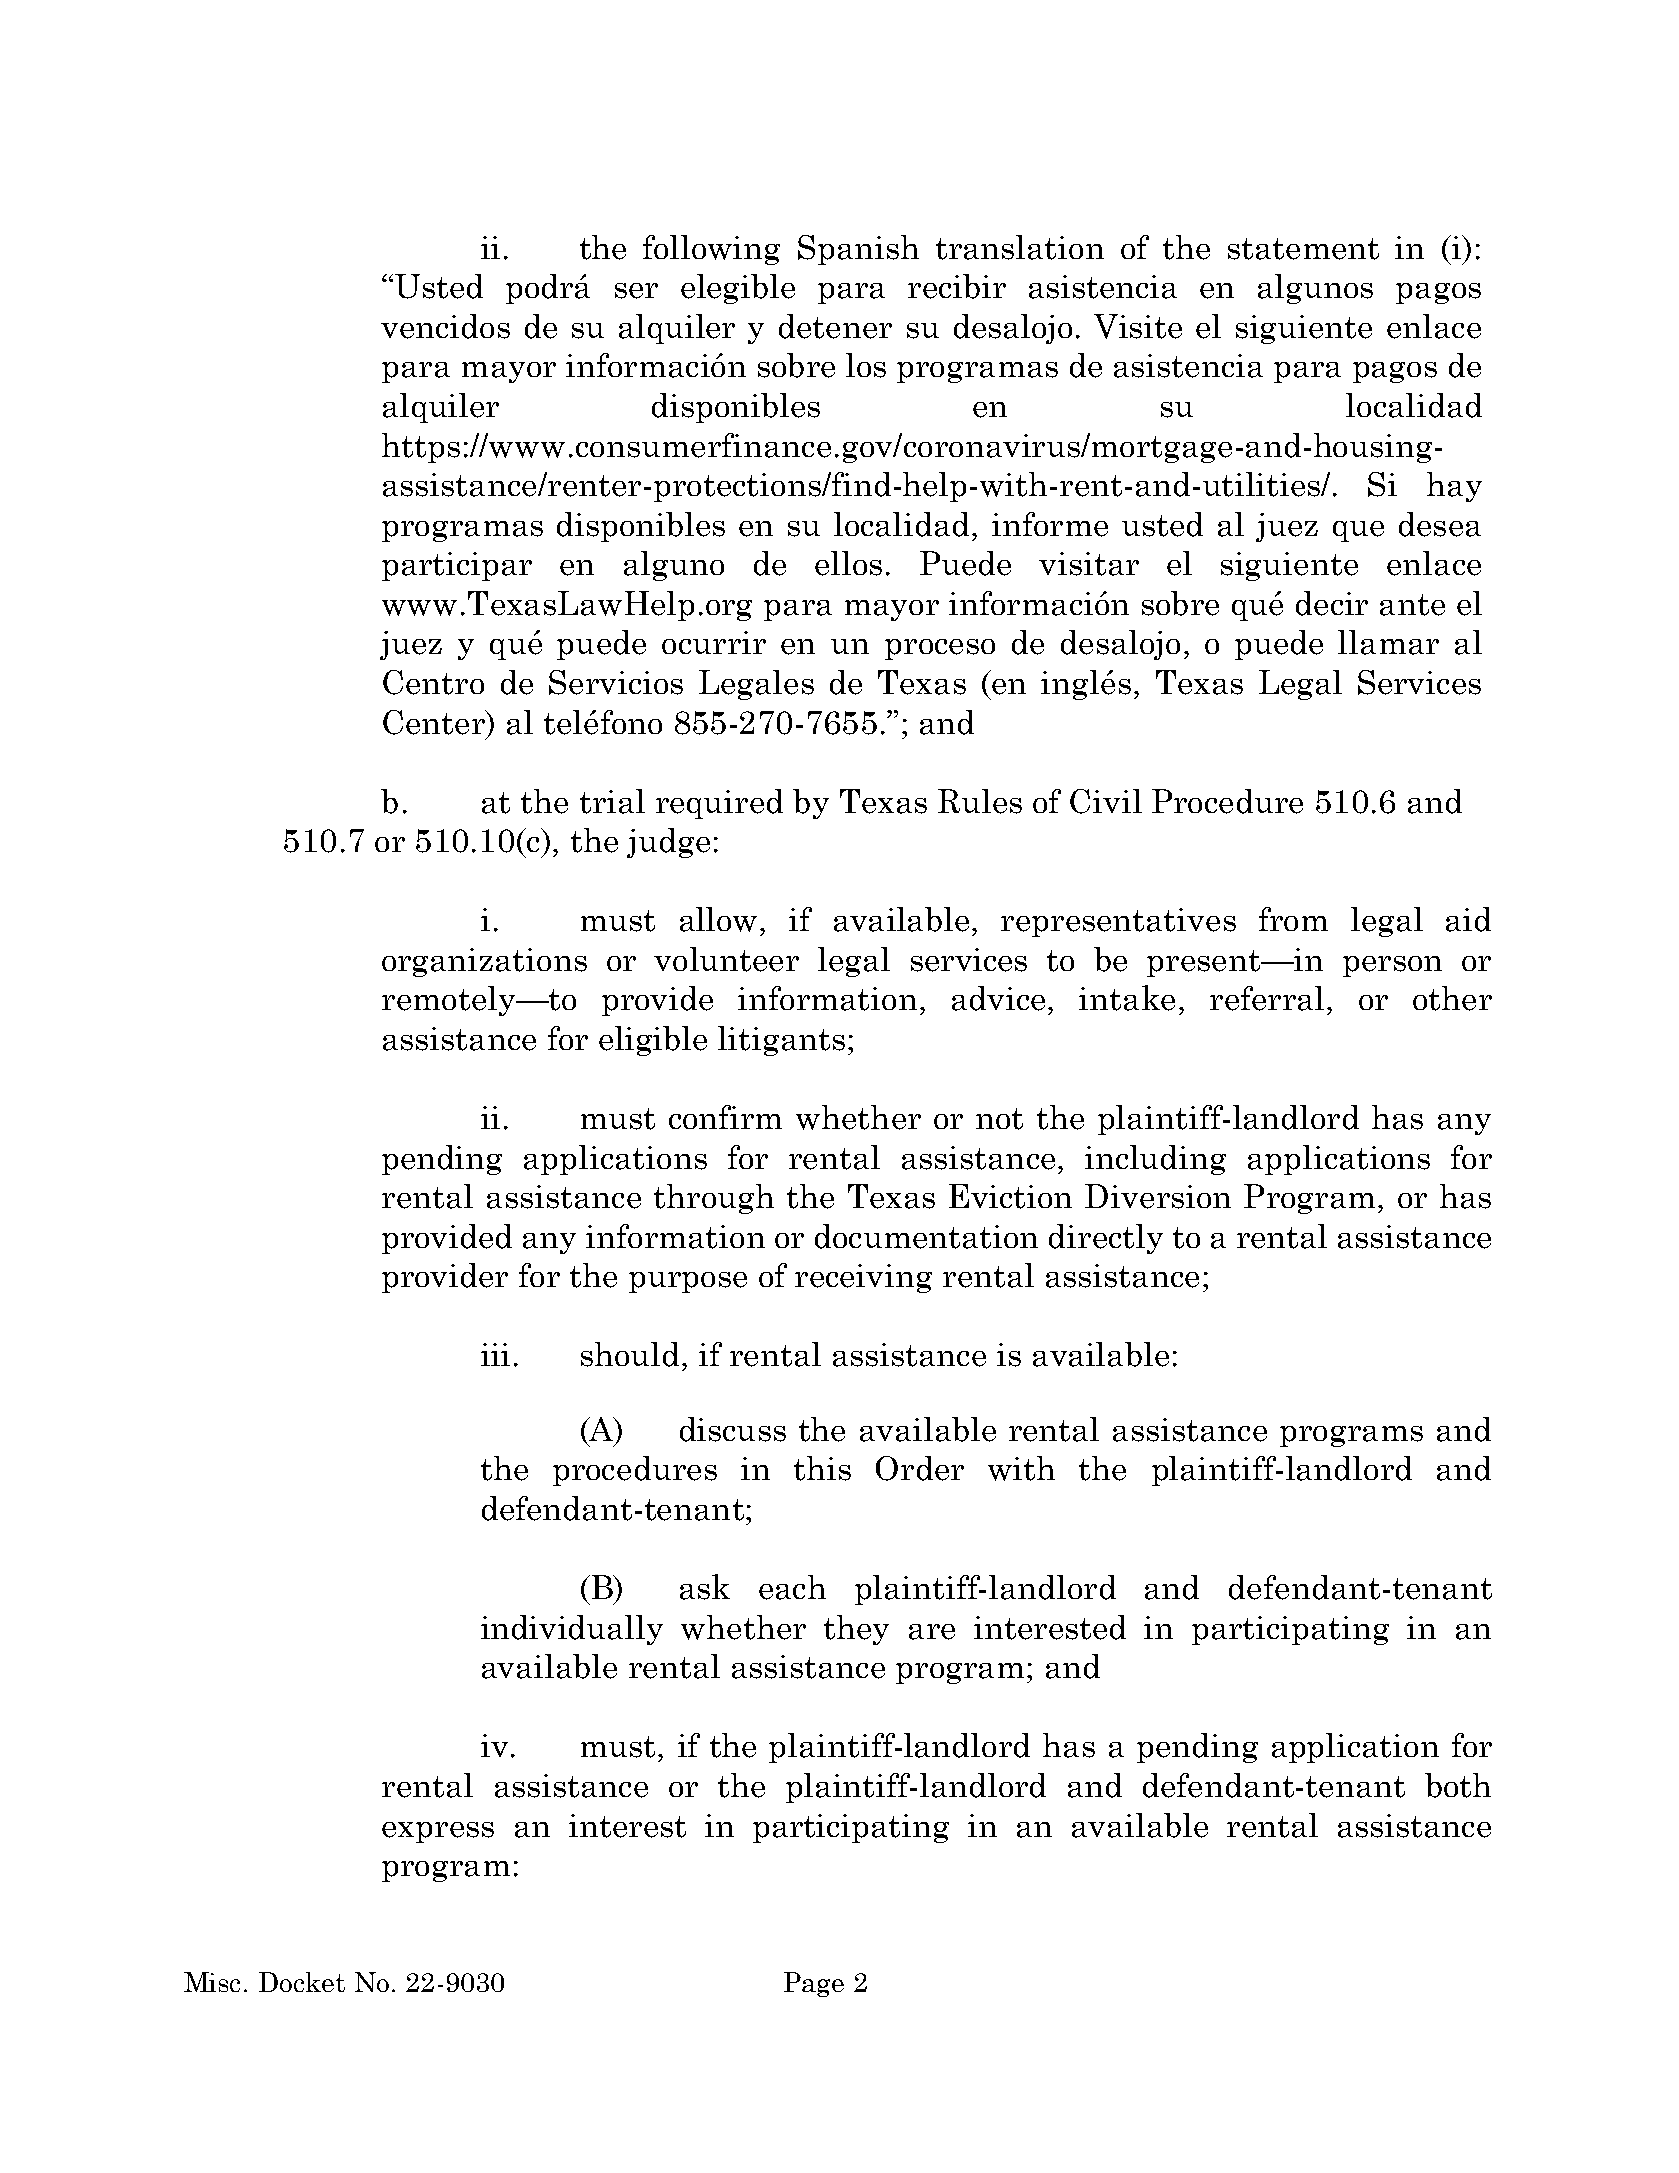 Image resolution: width=1679 pixels, height=2173 pixels. Describe the element at coordinates (814, 1984) in the document. I see `Page` at that location.
